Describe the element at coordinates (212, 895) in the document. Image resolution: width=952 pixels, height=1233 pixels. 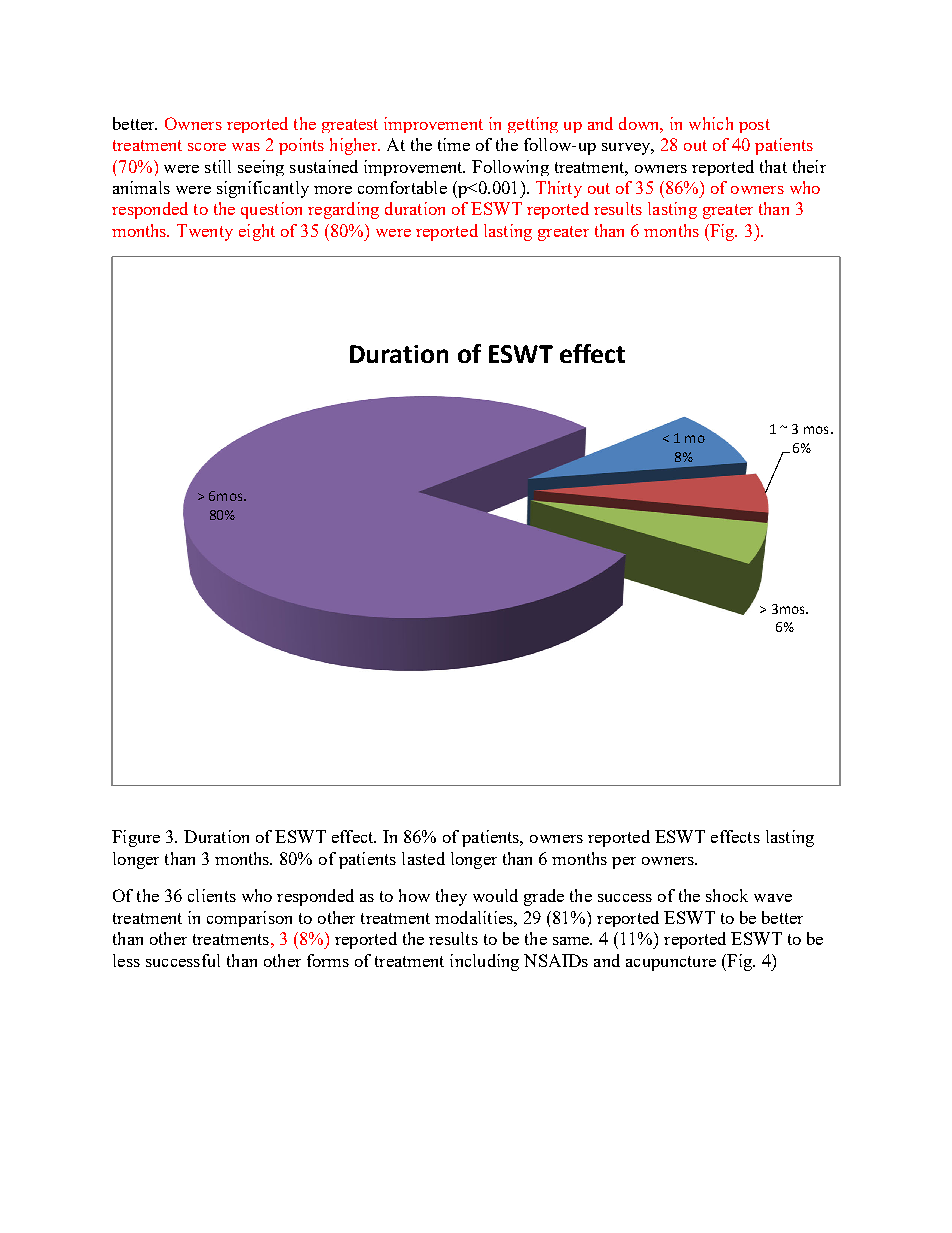
I see `clients` at that location.
